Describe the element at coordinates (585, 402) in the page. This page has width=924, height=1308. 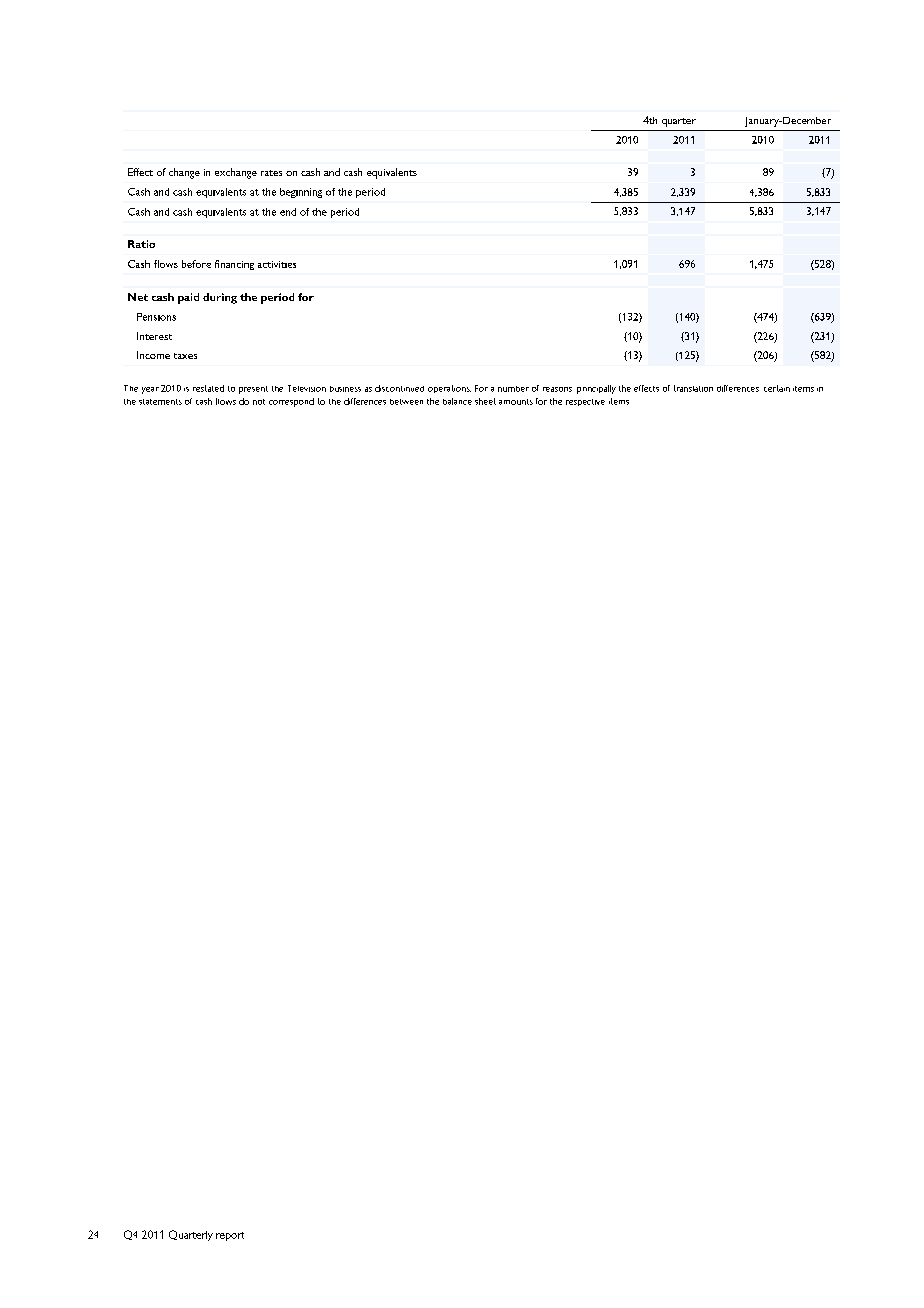
I see `respective` at that location.
